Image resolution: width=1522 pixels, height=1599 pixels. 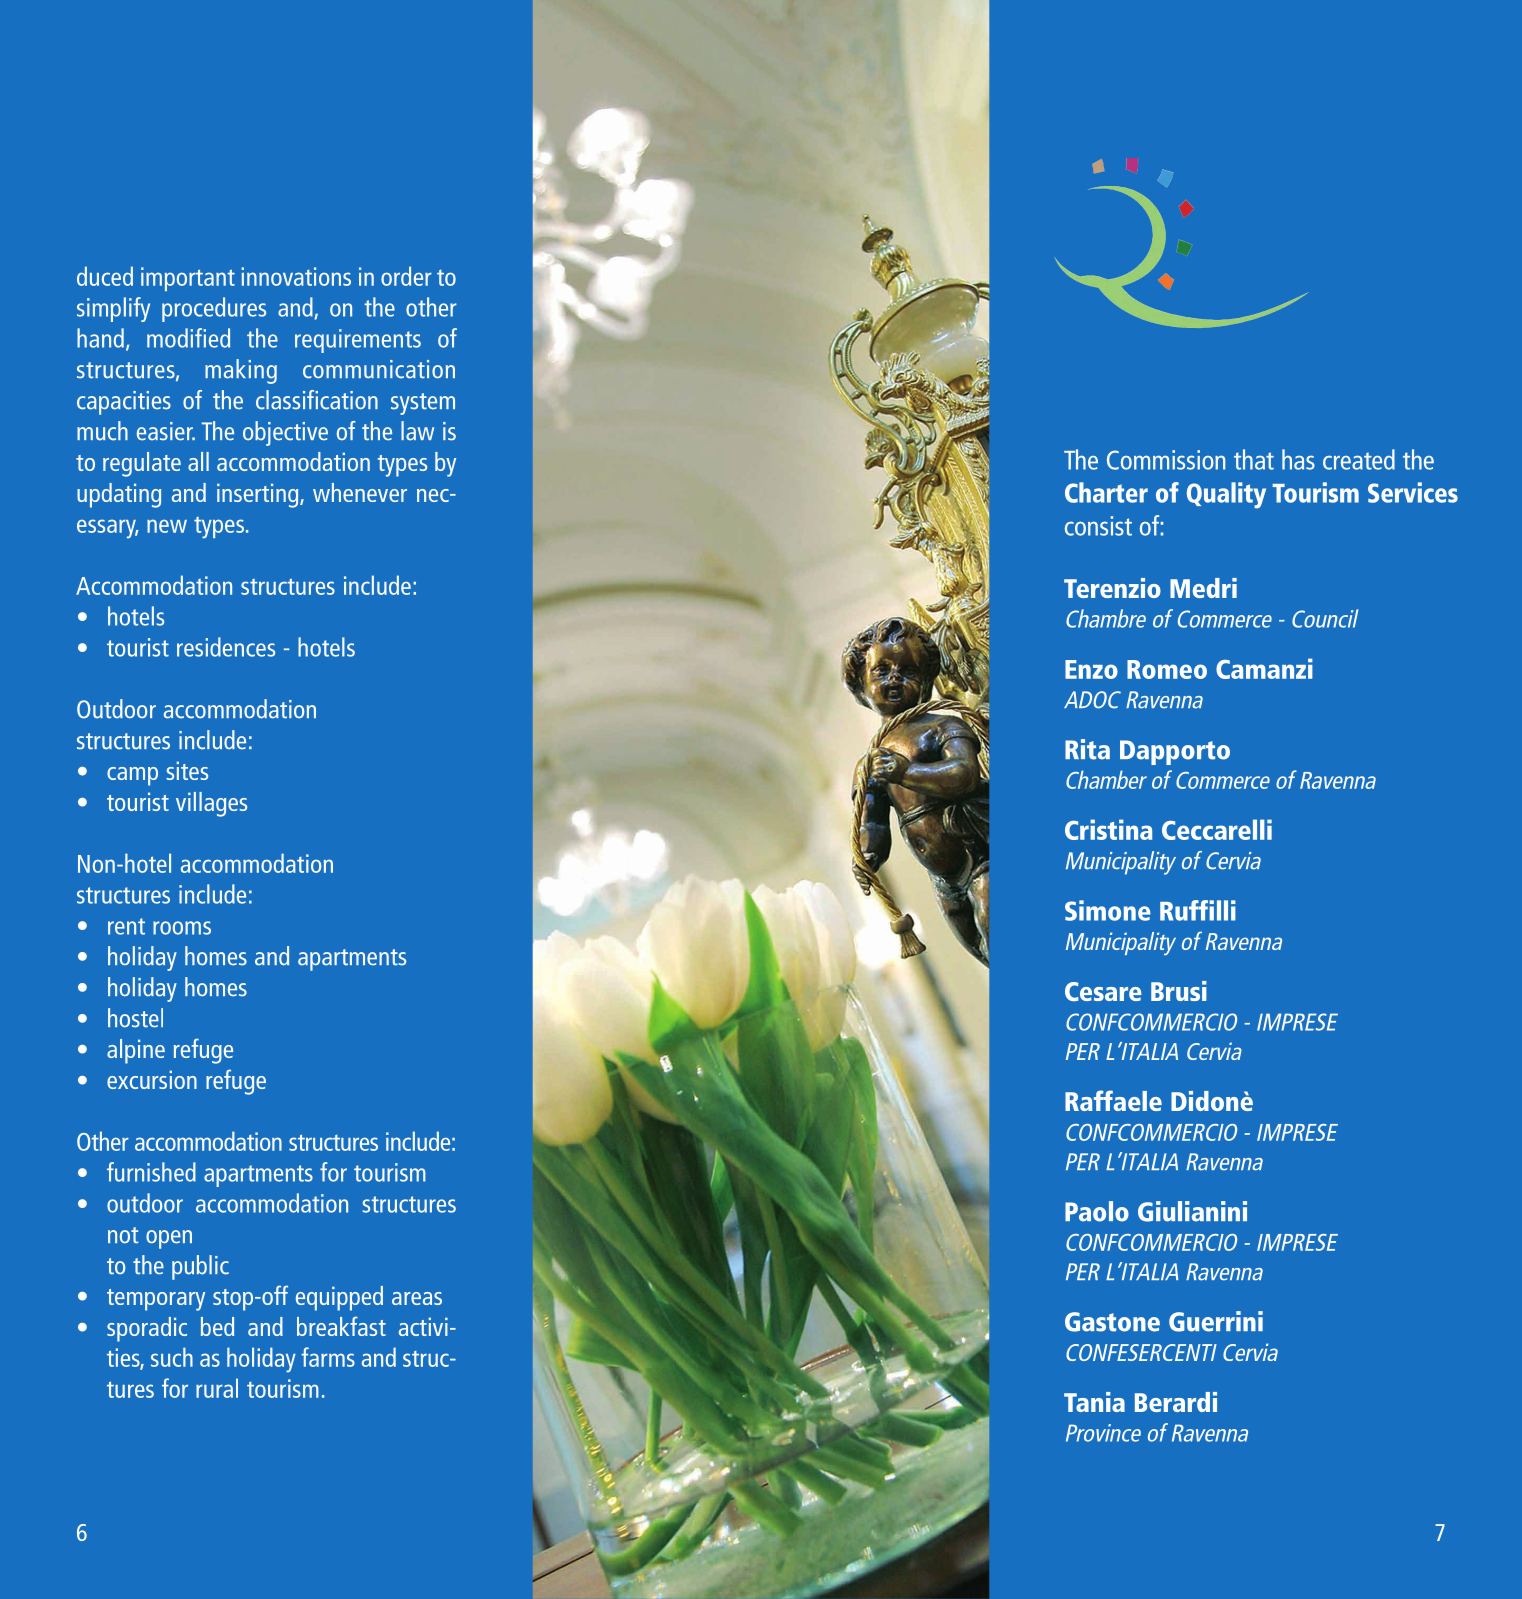 What do you see at coordinates (226, 647) in the document?
I see `residences` at bounding box center [226, 647].
